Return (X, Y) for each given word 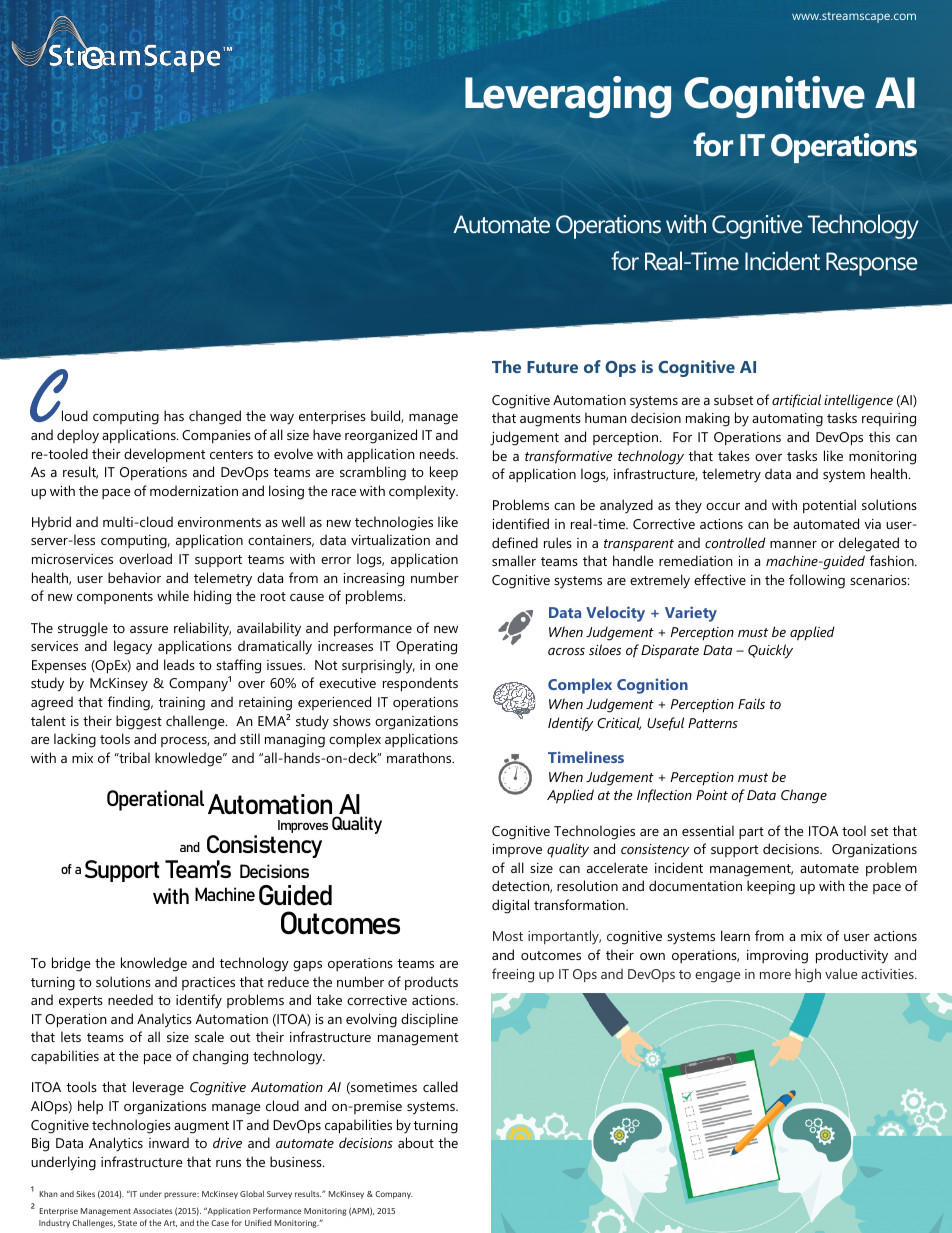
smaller (514, 560)
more (775, 975)
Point (712, 795)
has (174, 415)
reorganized (381, 436)
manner (793, 544)
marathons (420, 757)
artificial (796, 401)
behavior (134, 577)
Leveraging (568, 97)
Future (552, 367)
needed (130, 999)
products (431, 983)
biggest (139, 722)
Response (871, 264)
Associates (152, 1211)
